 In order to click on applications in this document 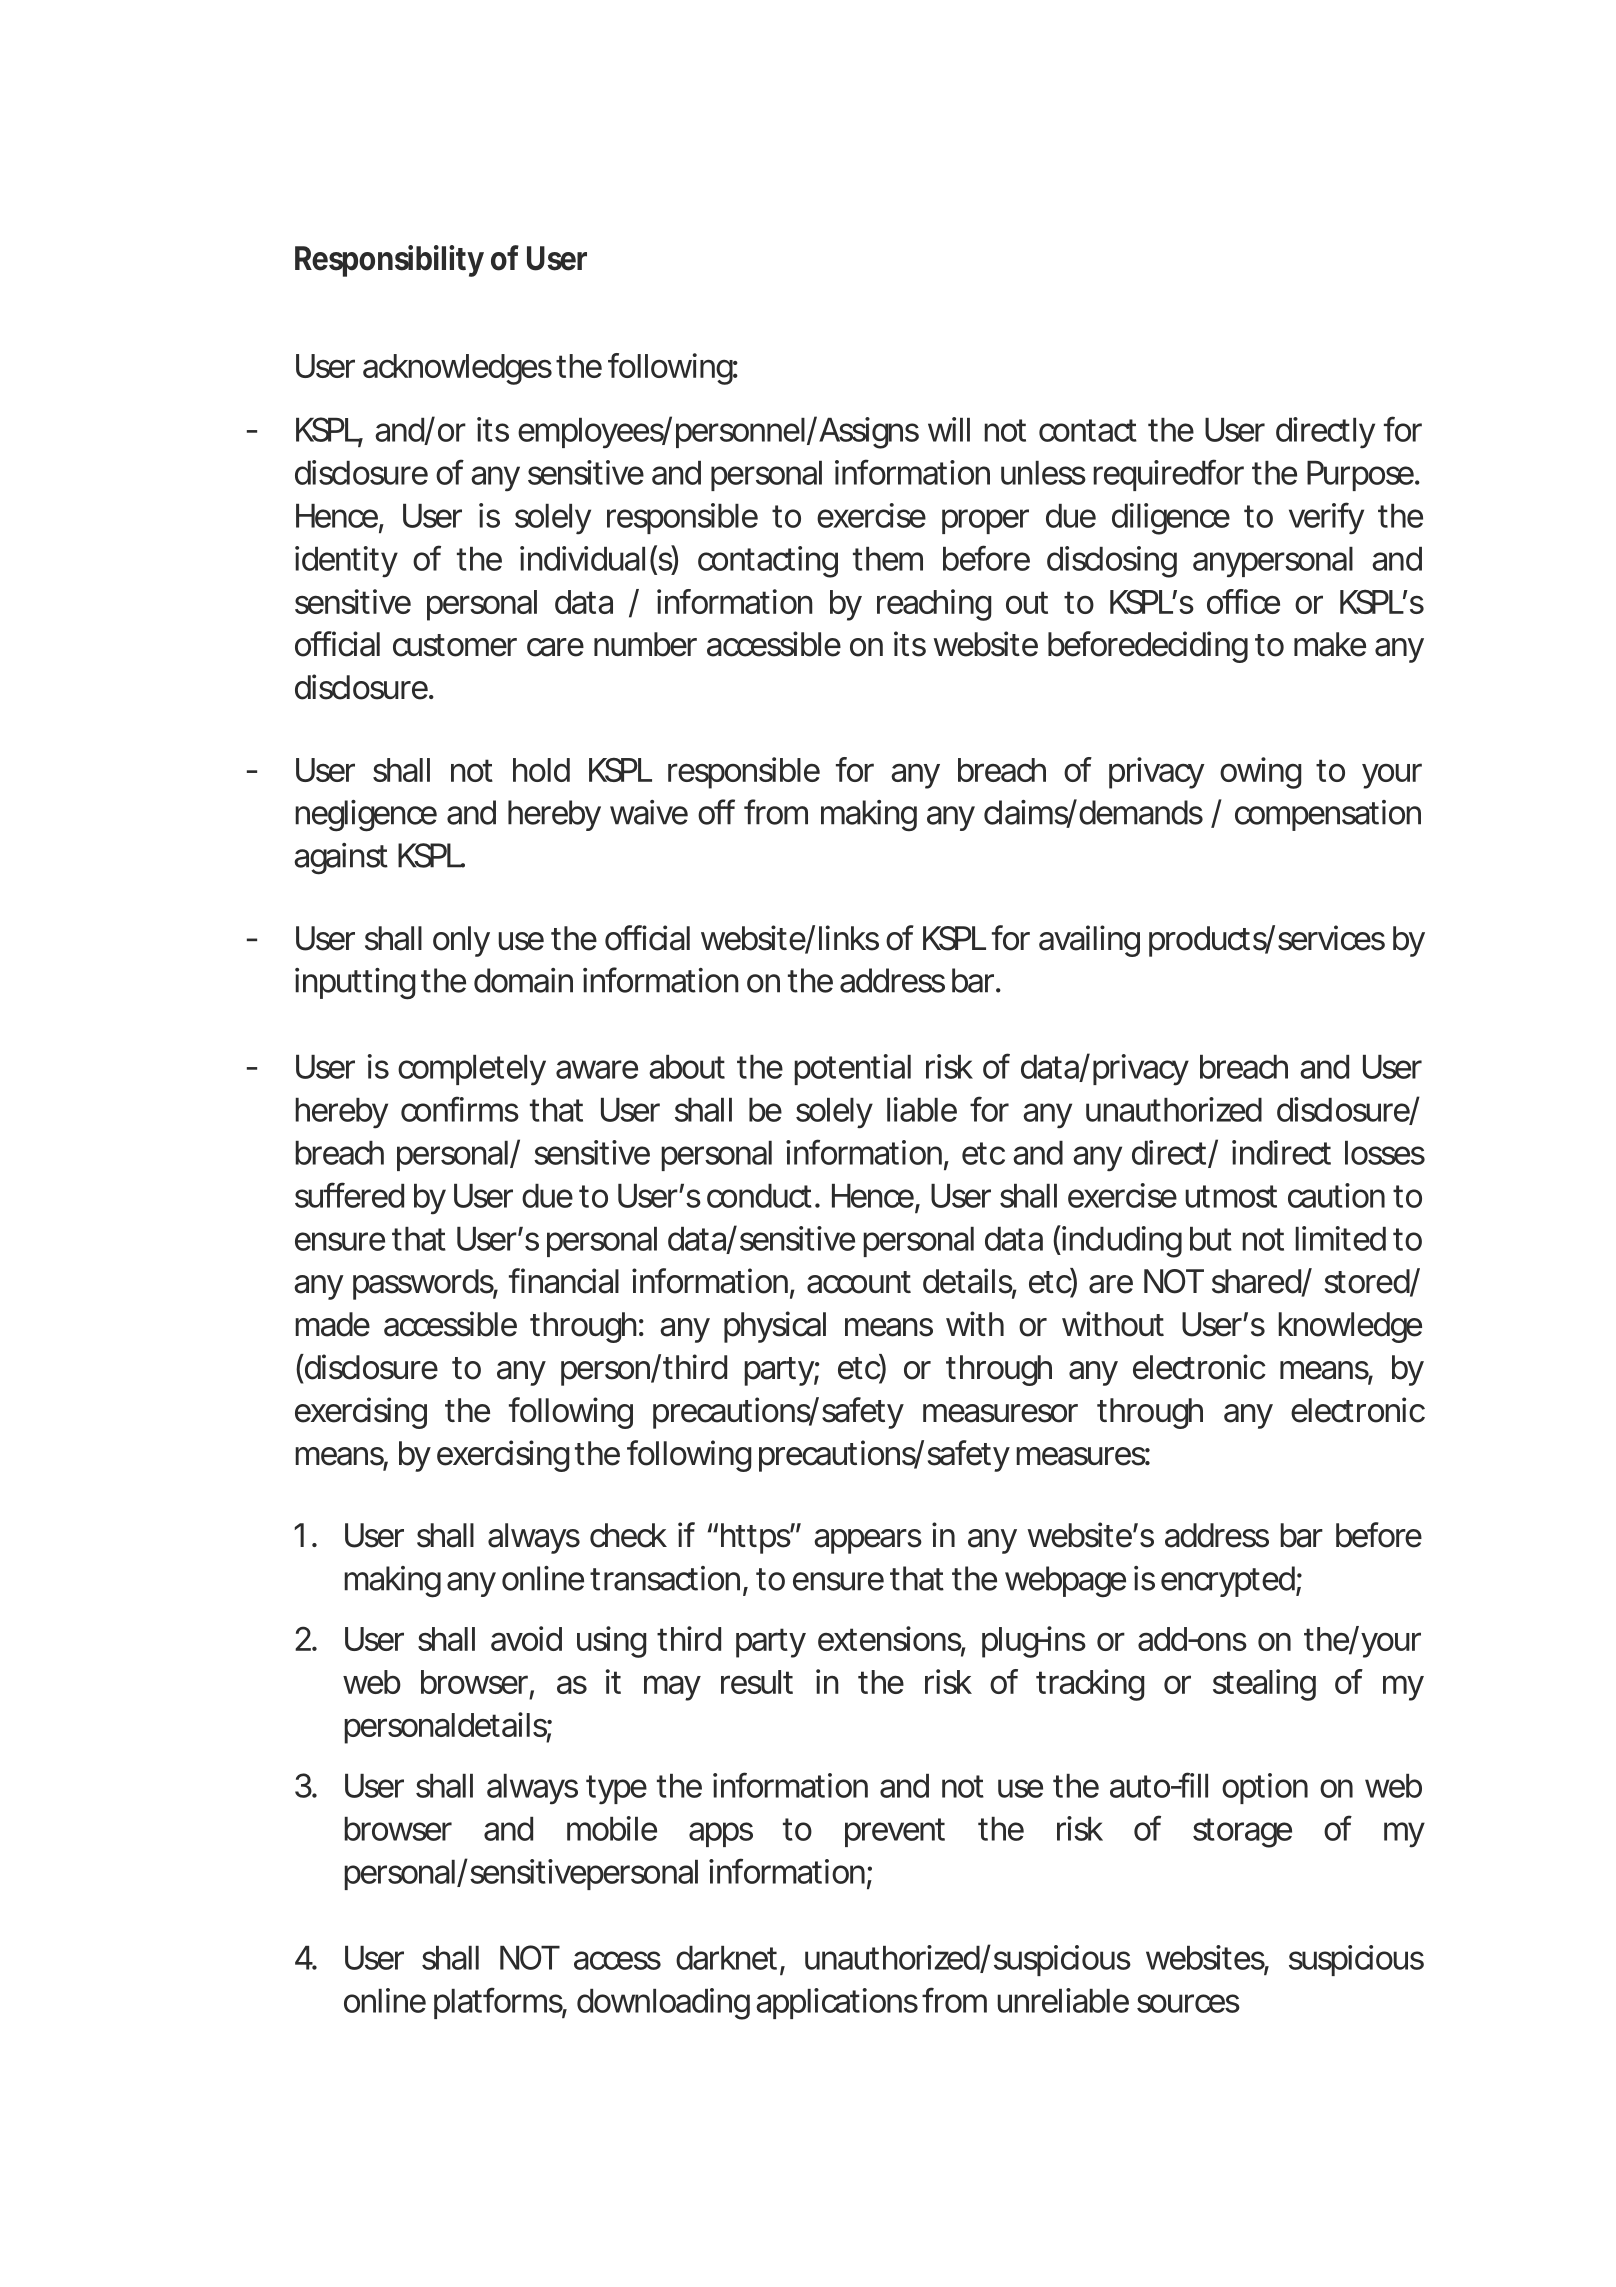, I will do `click(837, 2003)`.
